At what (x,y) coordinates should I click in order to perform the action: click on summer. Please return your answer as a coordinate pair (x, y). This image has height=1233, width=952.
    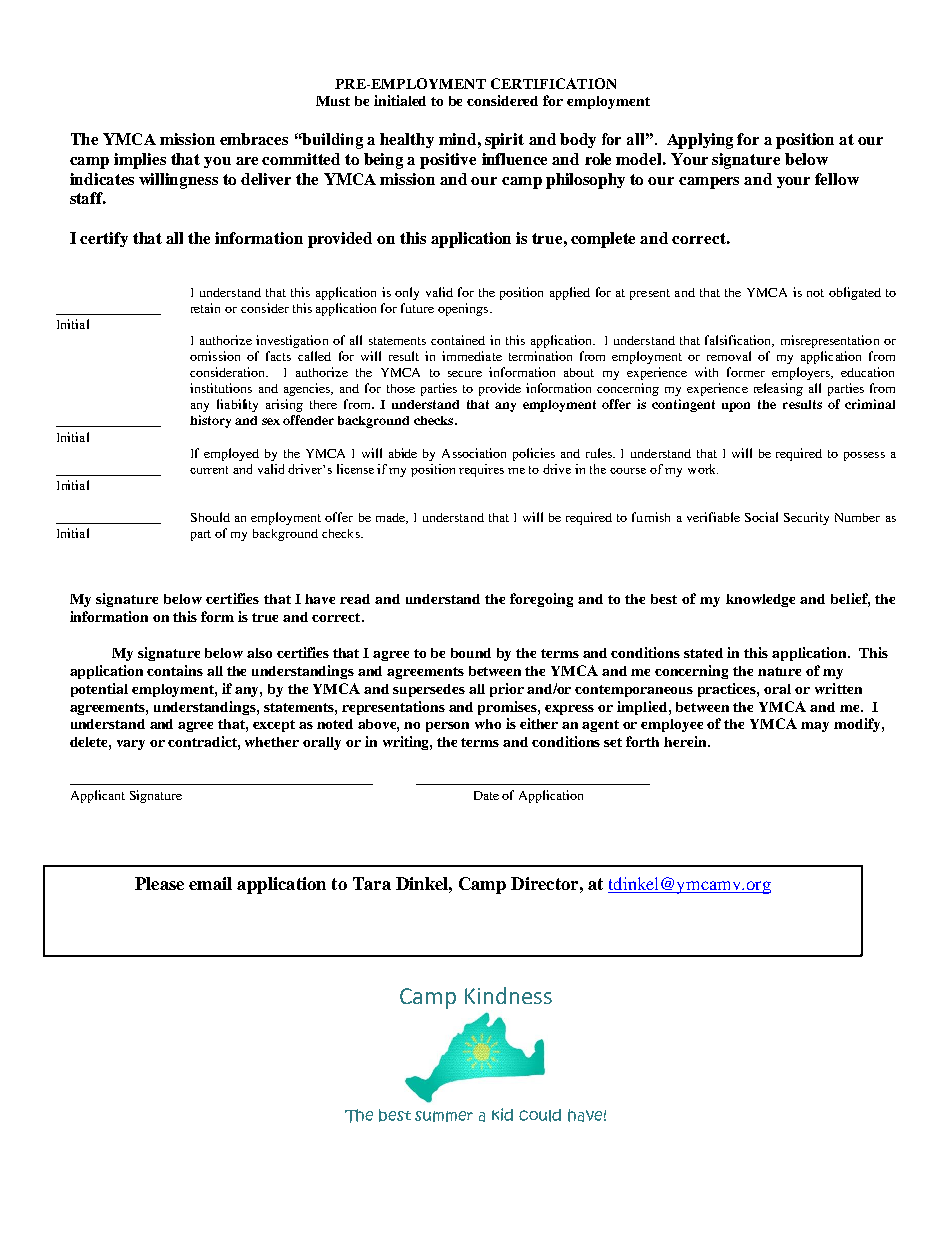
    Looking at the image, I should click on (444, 1116).
